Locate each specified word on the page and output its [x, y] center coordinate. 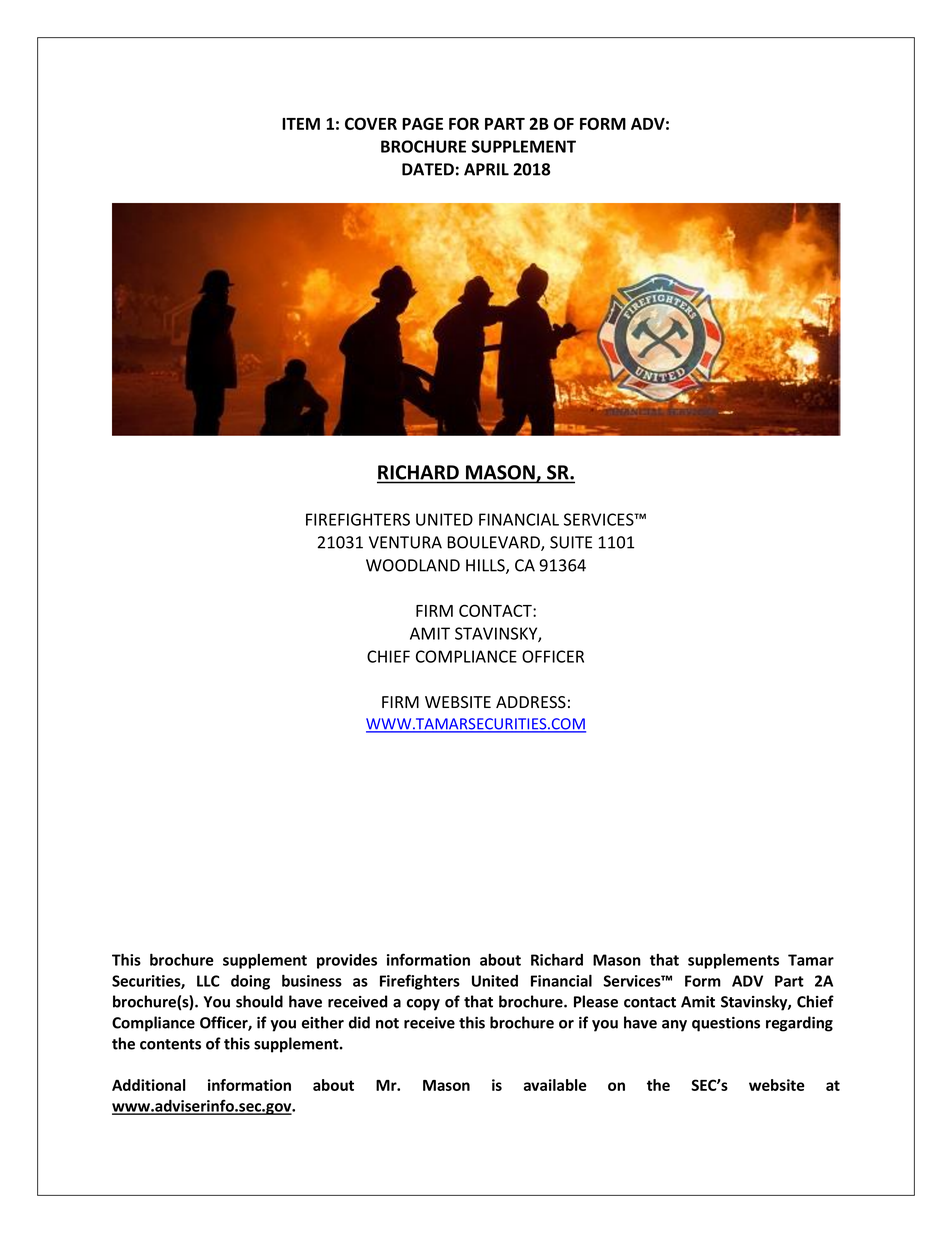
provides [347, 961]
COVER [371, 123]
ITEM [301, 124]
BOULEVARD [494, 543]
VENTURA [405, 542]
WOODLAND [413, 565]
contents [170, 1044]
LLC [208, 981]
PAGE [422, 123]
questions [726, 1024]
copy [423, 1005]
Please [596, 1001]
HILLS [486, 566]
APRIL [486, 169]
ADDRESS [531, 702]
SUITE [571, 542]
